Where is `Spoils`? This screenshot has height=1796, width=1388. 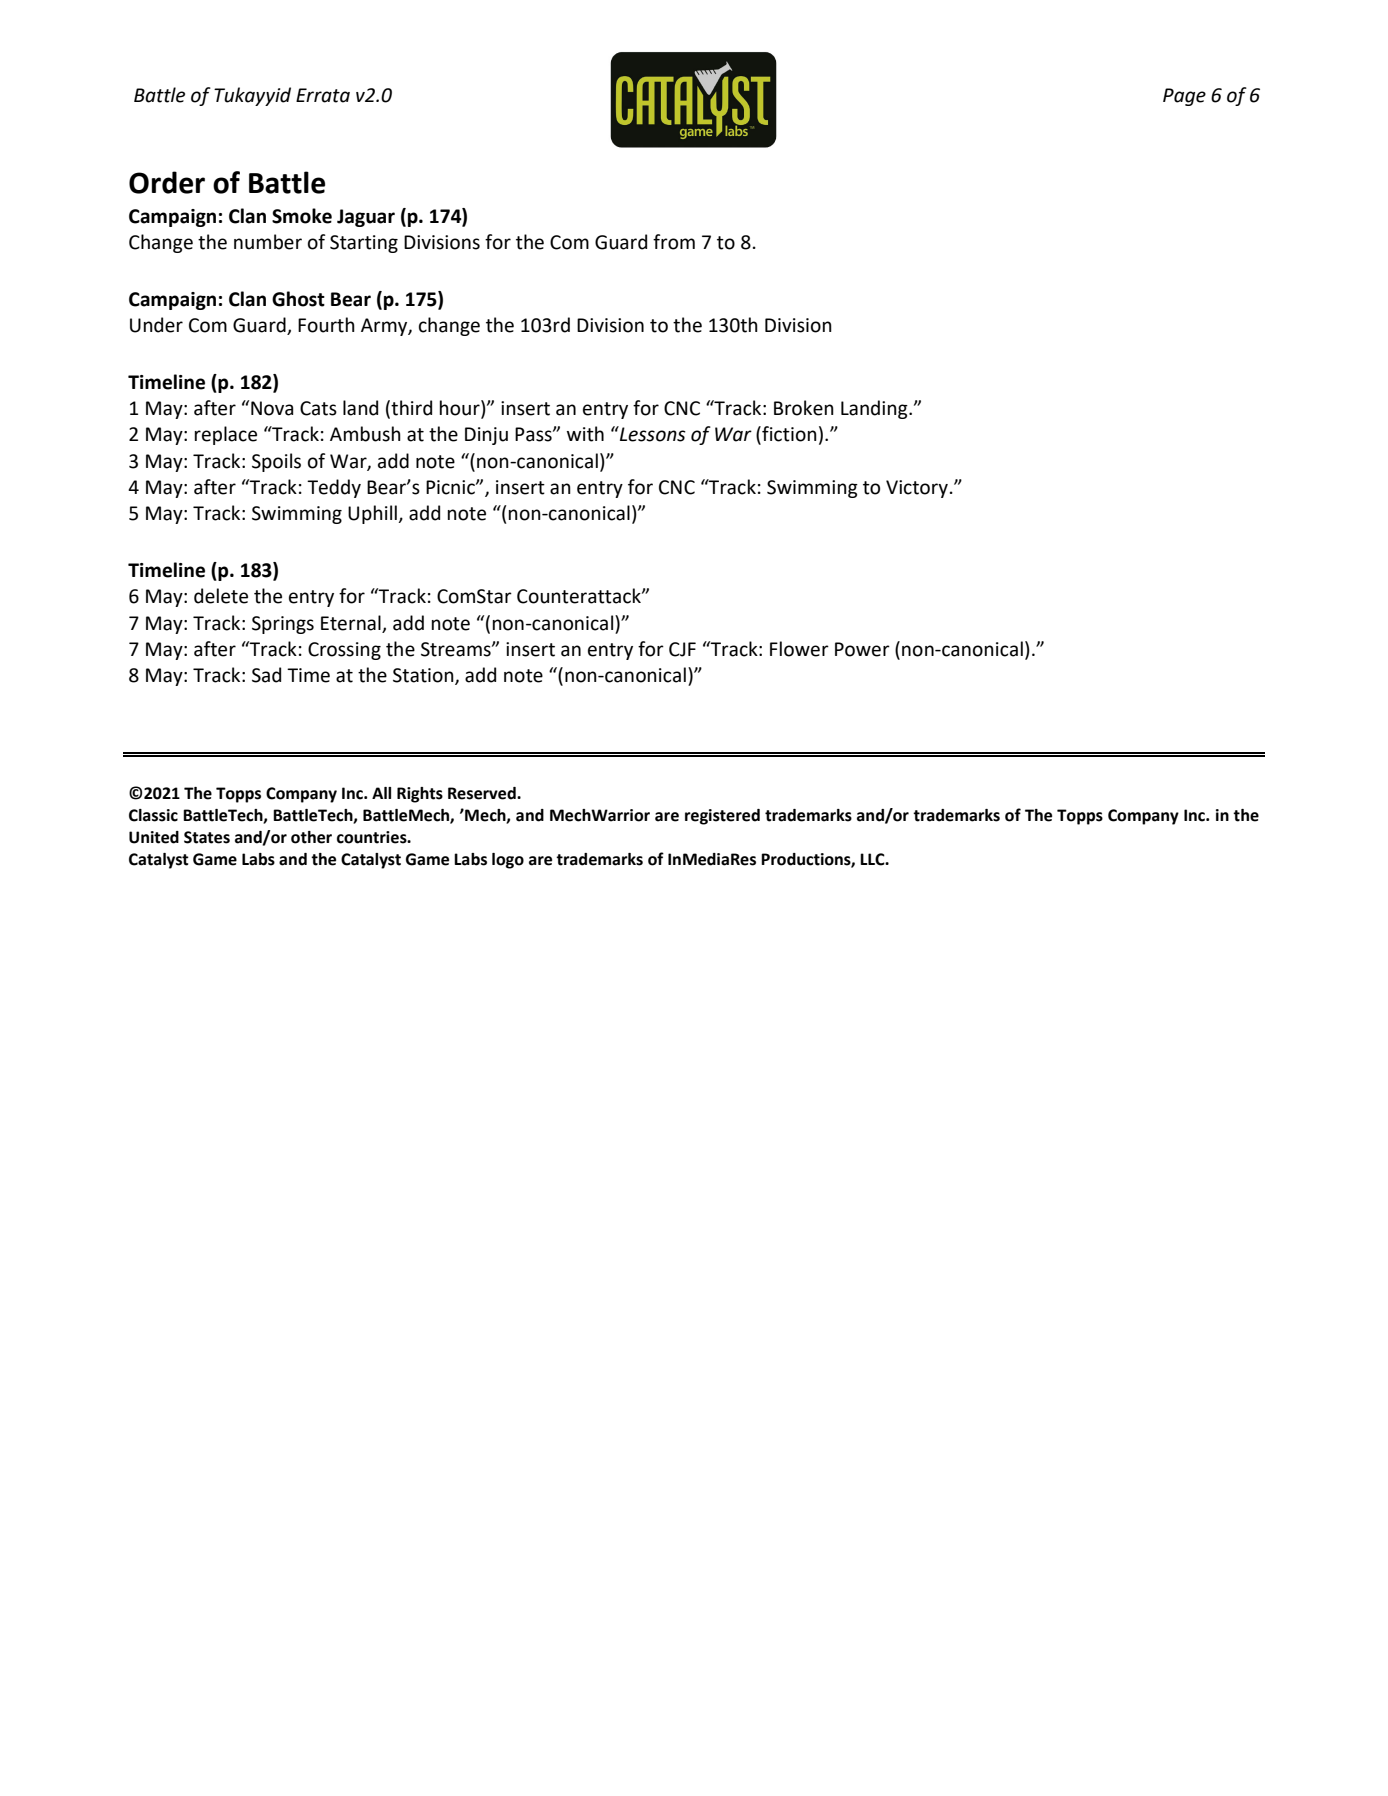
Spoils is located at coordinates (276, 462).
